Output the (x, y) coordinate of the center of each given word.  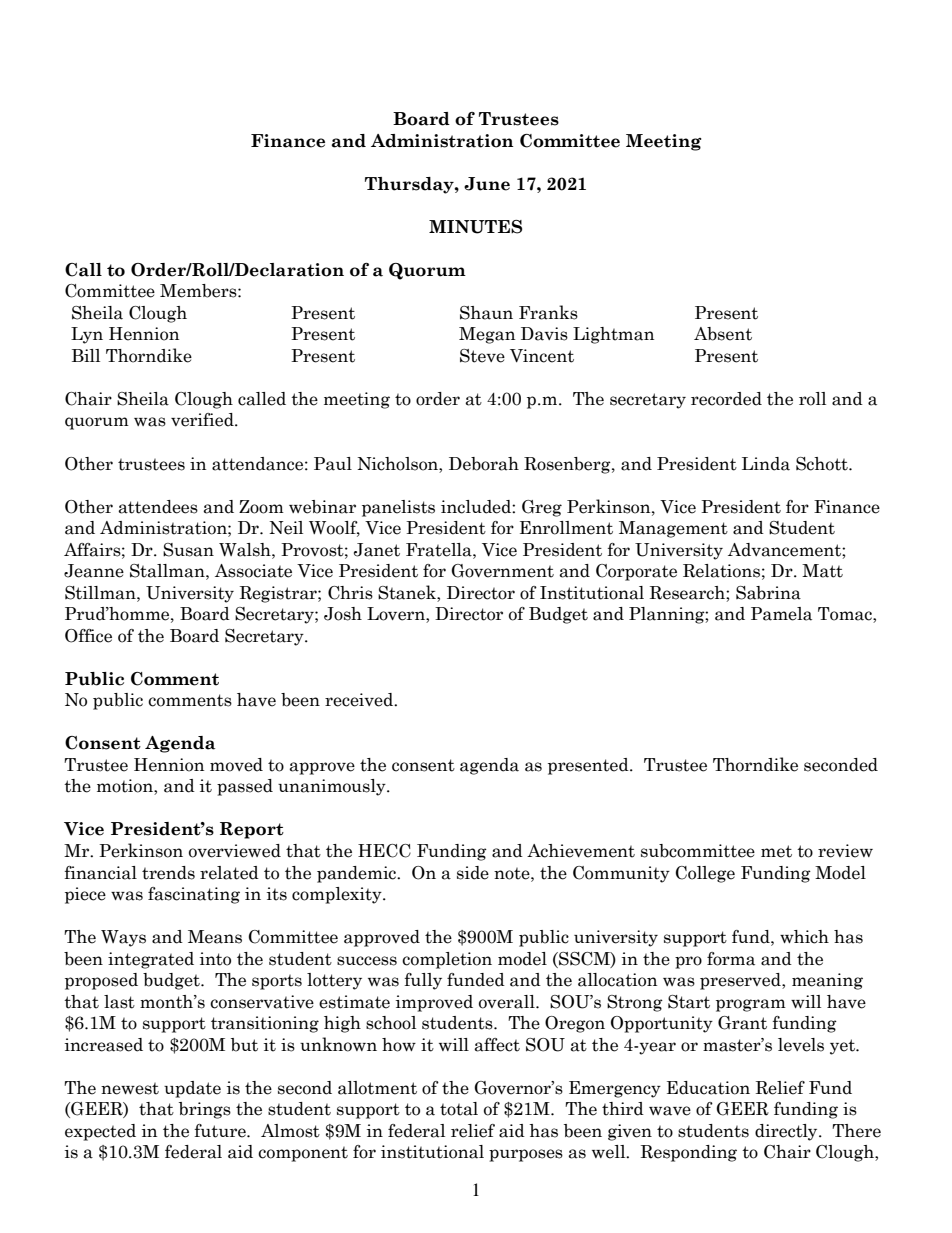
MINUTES (475, 227)
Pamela (781, 614)
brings (205, 1110)
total (459, 1109)
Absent (723, 334)
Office (88, 636)
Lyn (87, 335)
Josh (343, 614)
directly (787, 1132)
